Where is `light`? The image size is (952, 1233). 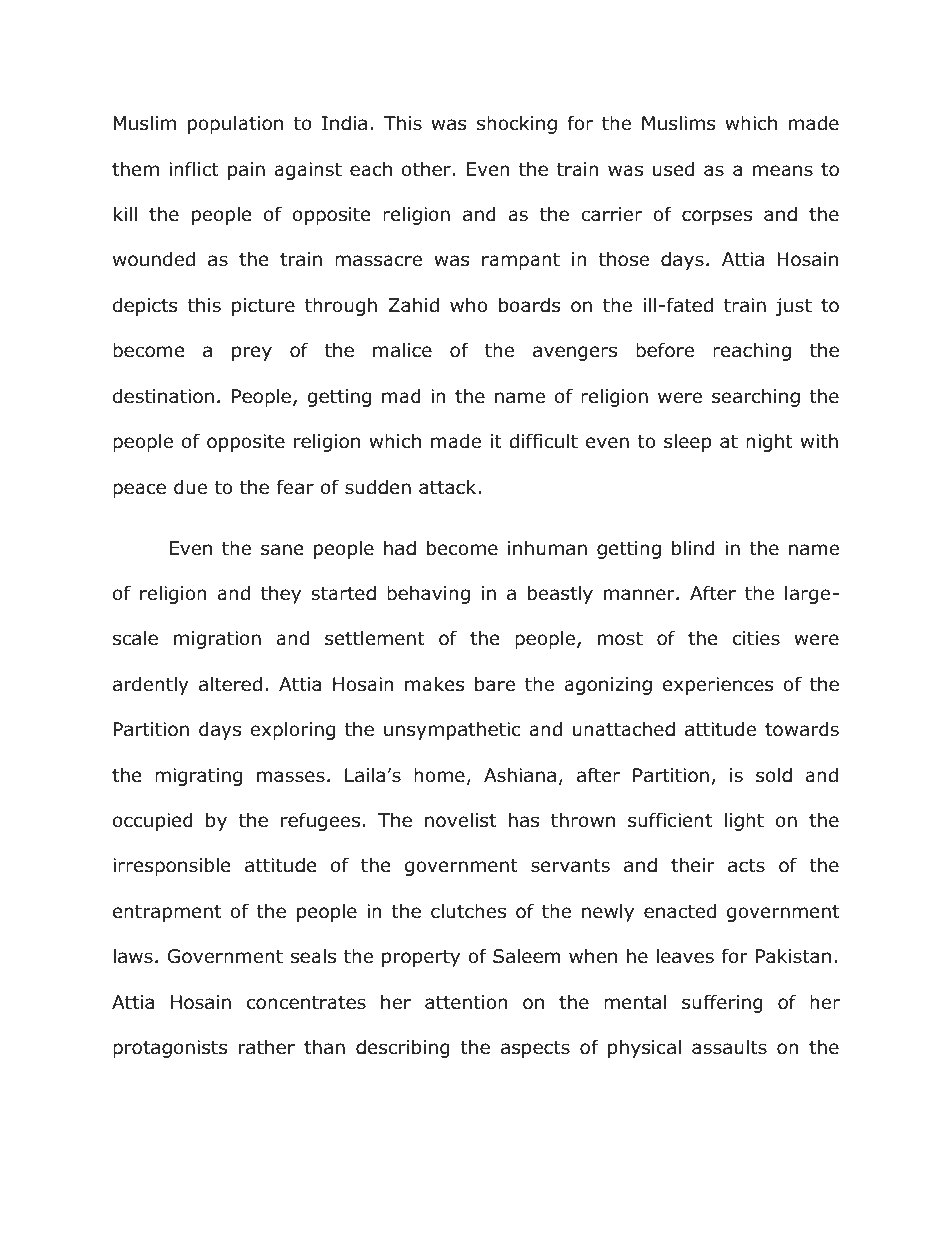
light is located at coordinates (744, 821).
